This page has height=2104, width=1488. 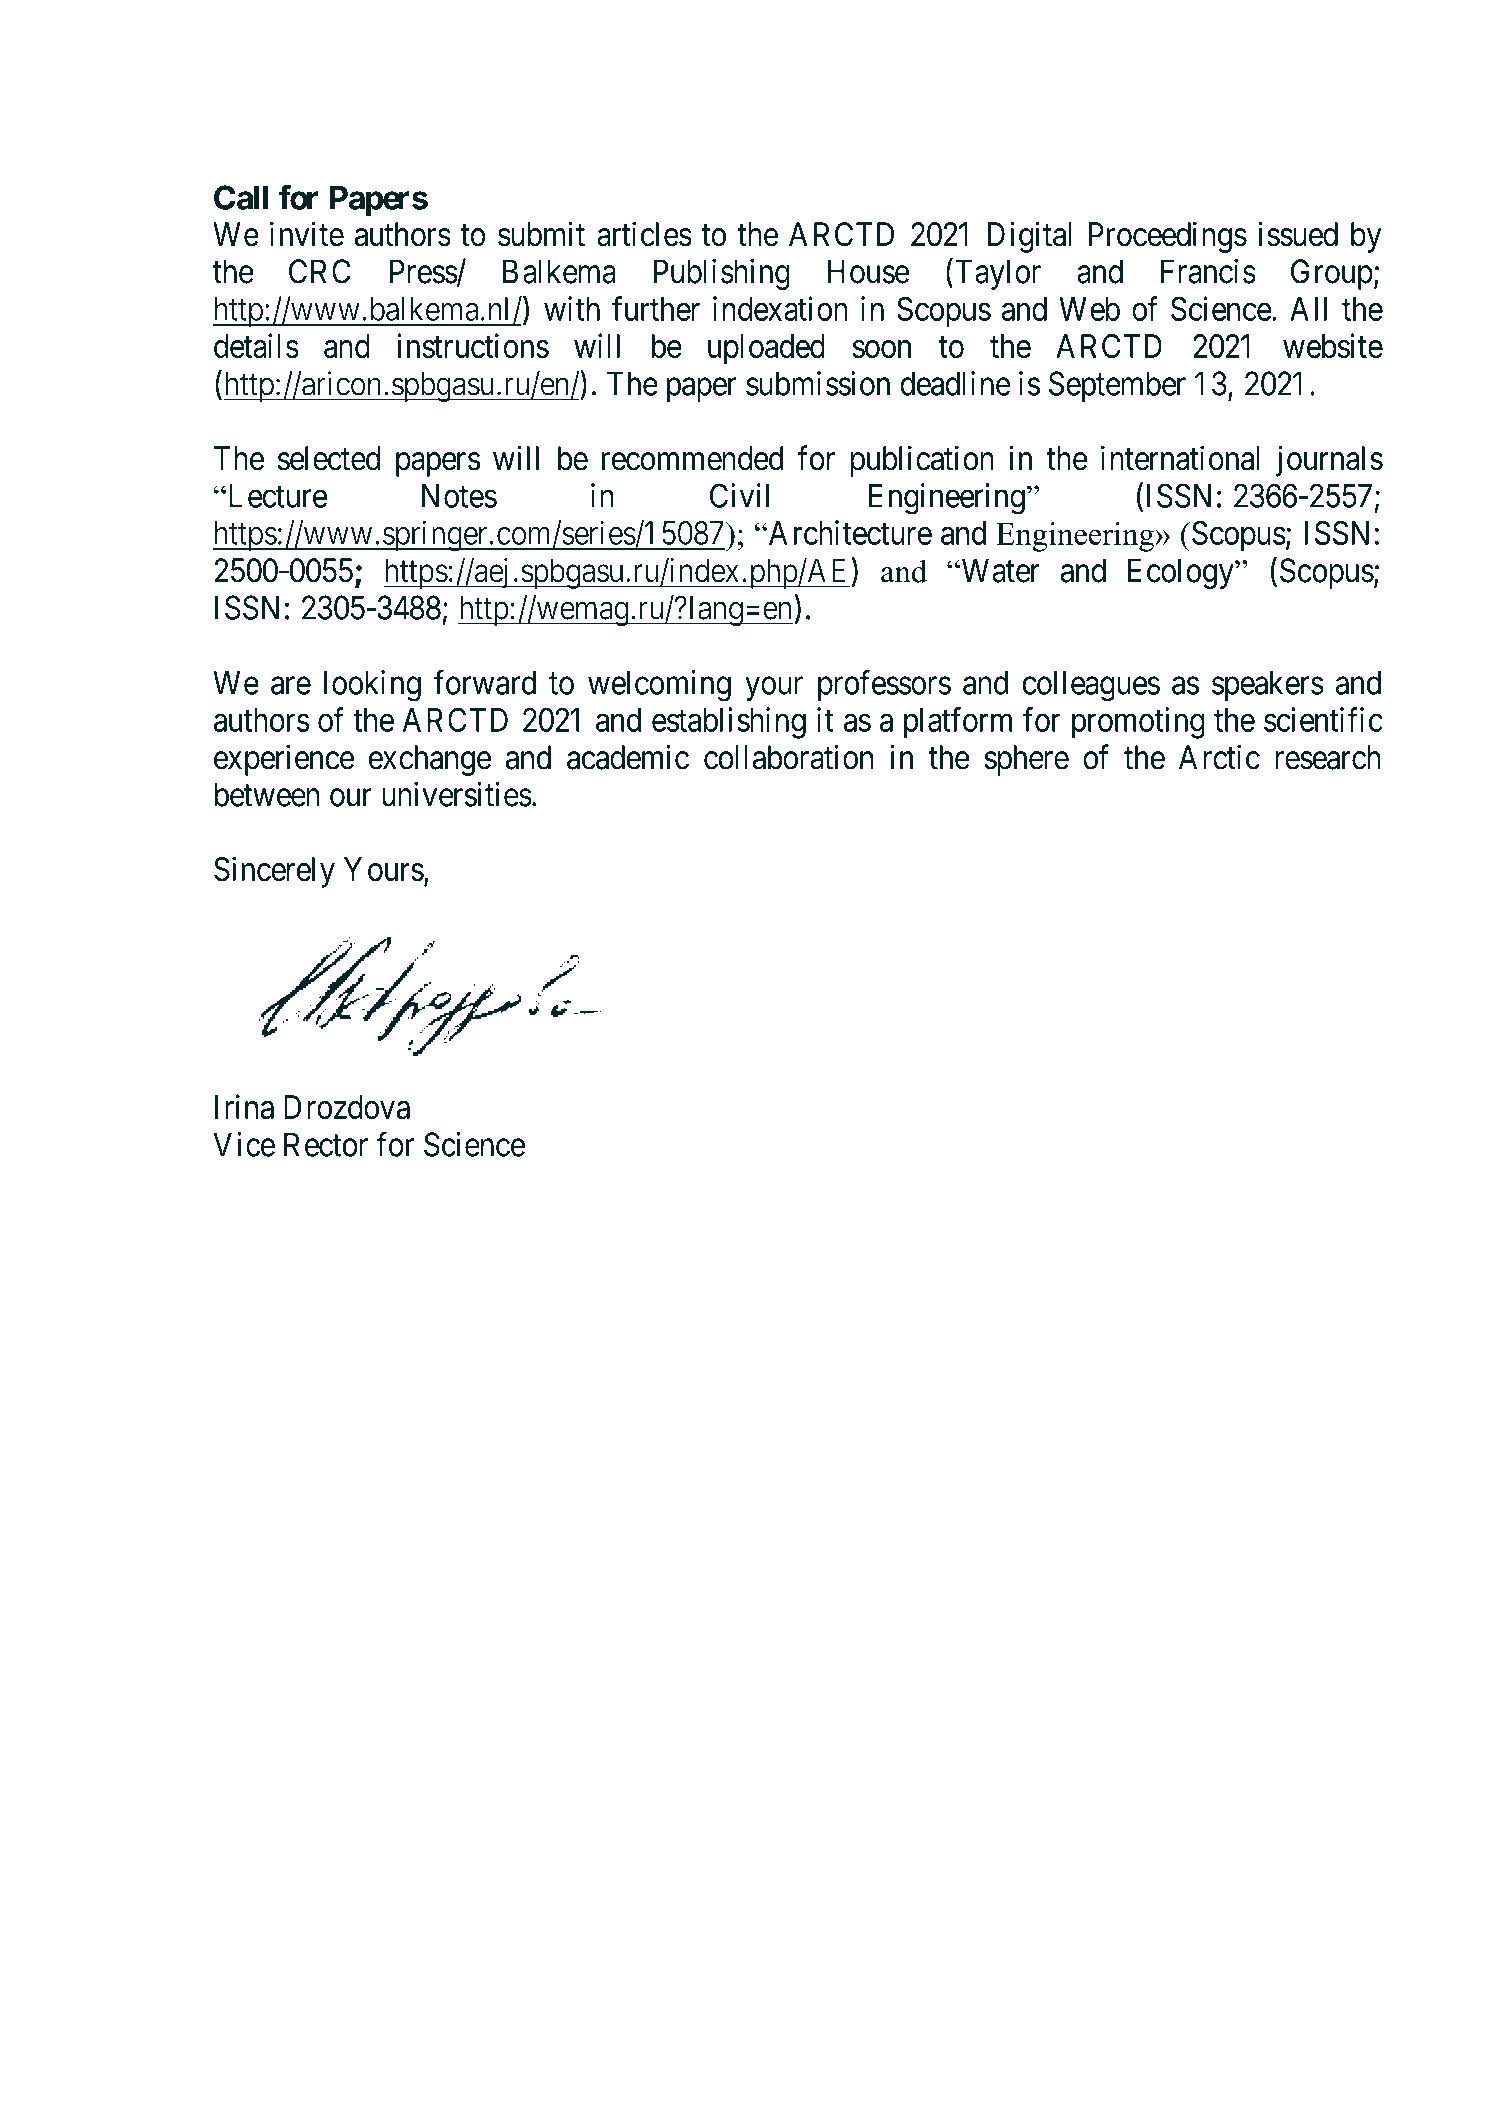 I want to click on looking, so click(x=372, y=686).
